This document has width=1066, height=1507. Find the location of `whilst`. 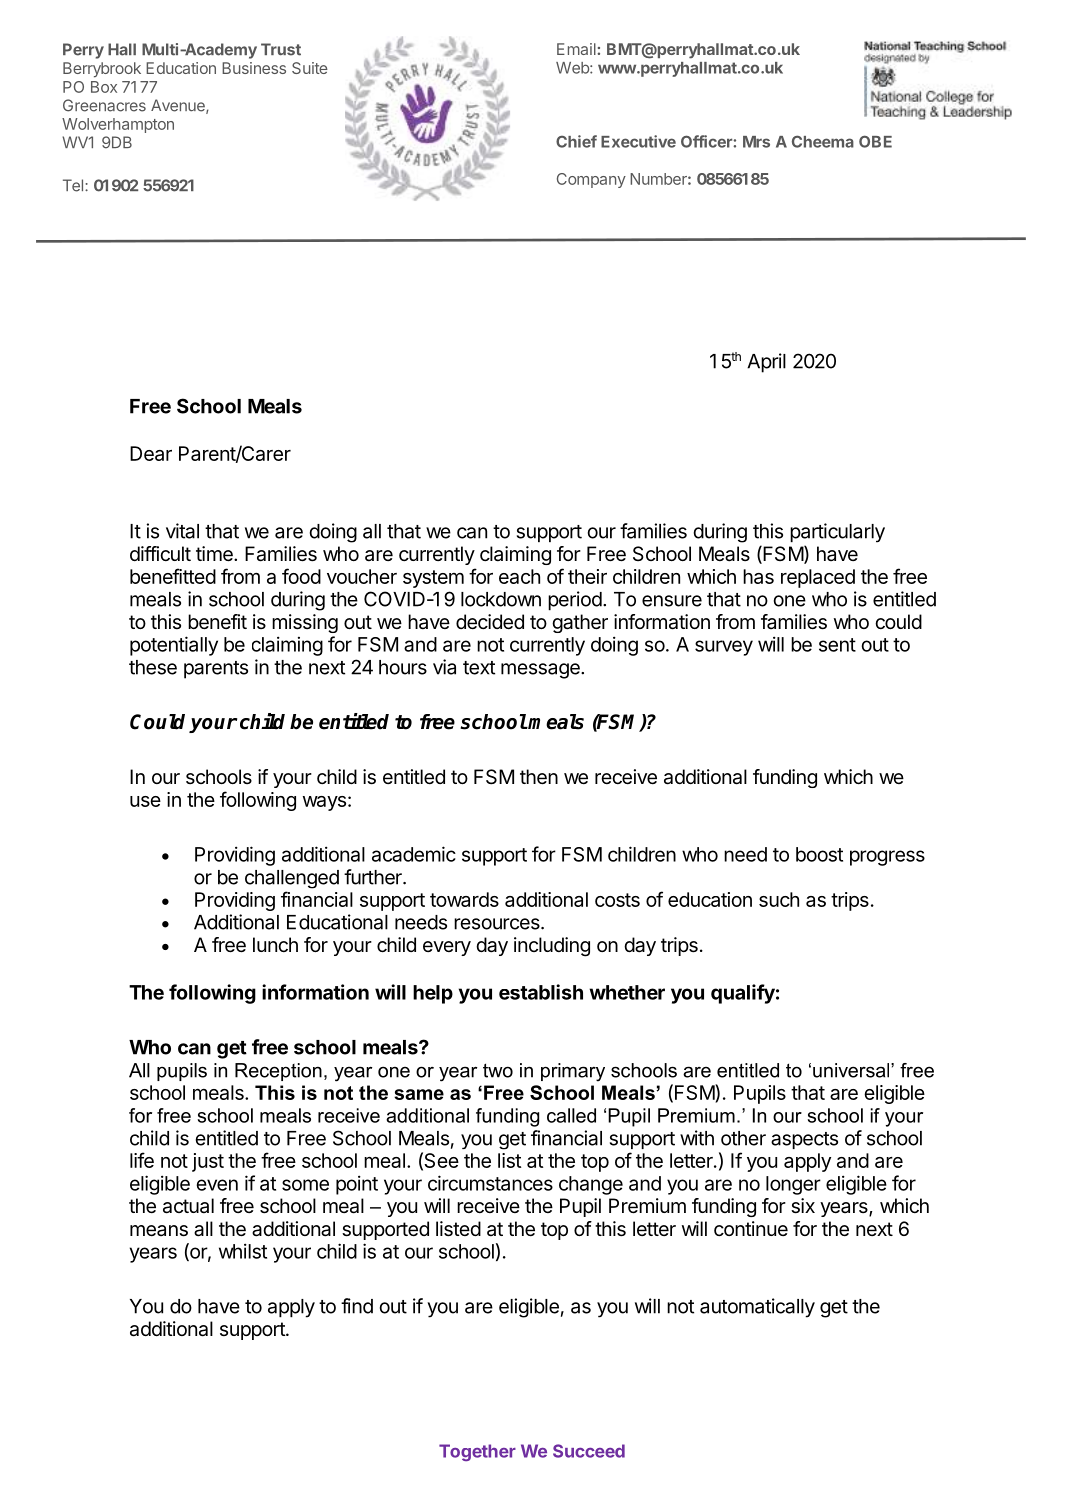

whilst is located at coordinates (243, 1251).
